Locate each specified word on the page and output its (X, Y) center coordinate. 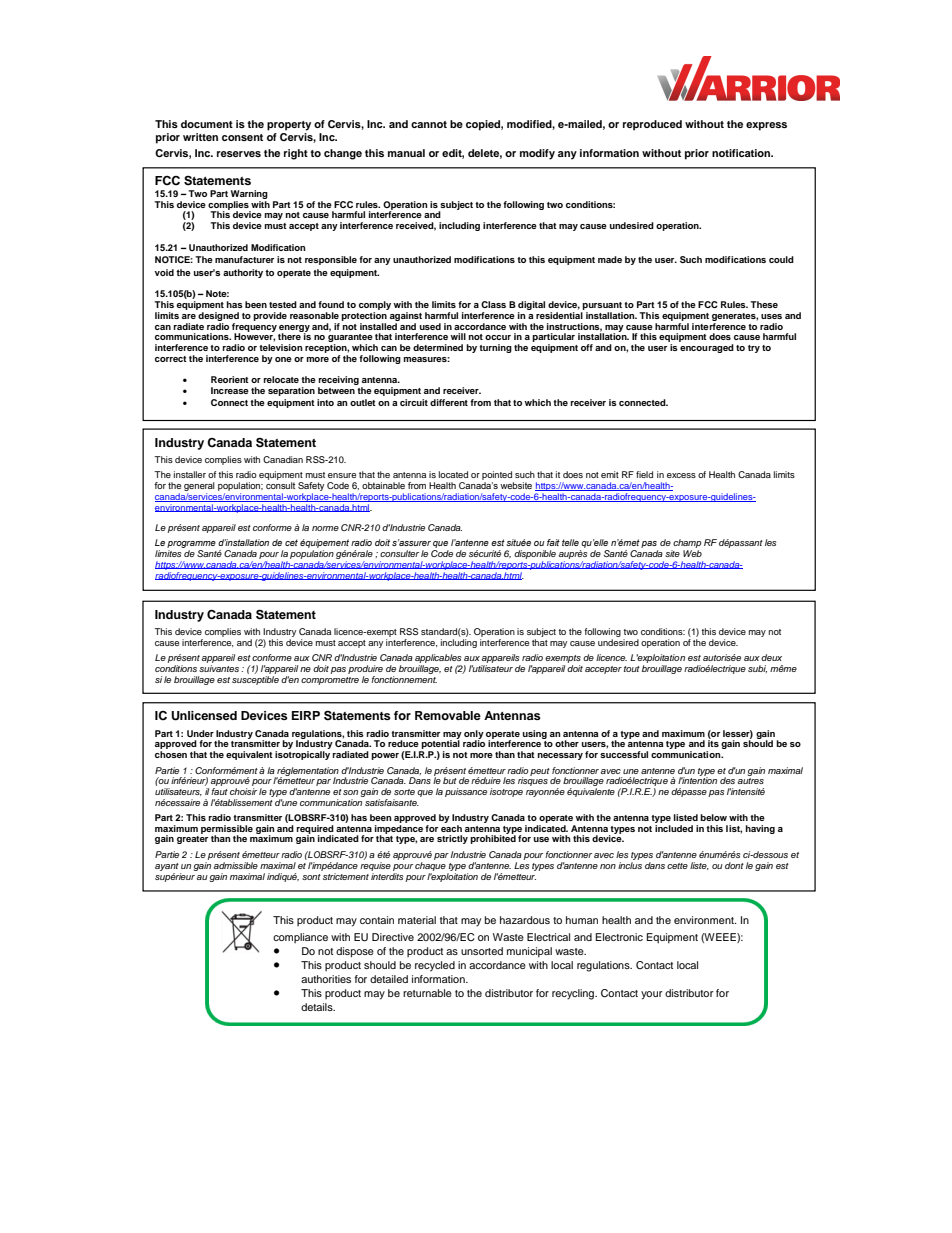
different (449, 402)
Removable (448, 715)
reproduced (652, 125)
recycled (435, 966)
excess (681, 475)
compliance (300, 938)
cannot (429, 124)
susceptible (255, 680)
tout (632, 669)
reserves (239, 154)
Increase (230, 390)
